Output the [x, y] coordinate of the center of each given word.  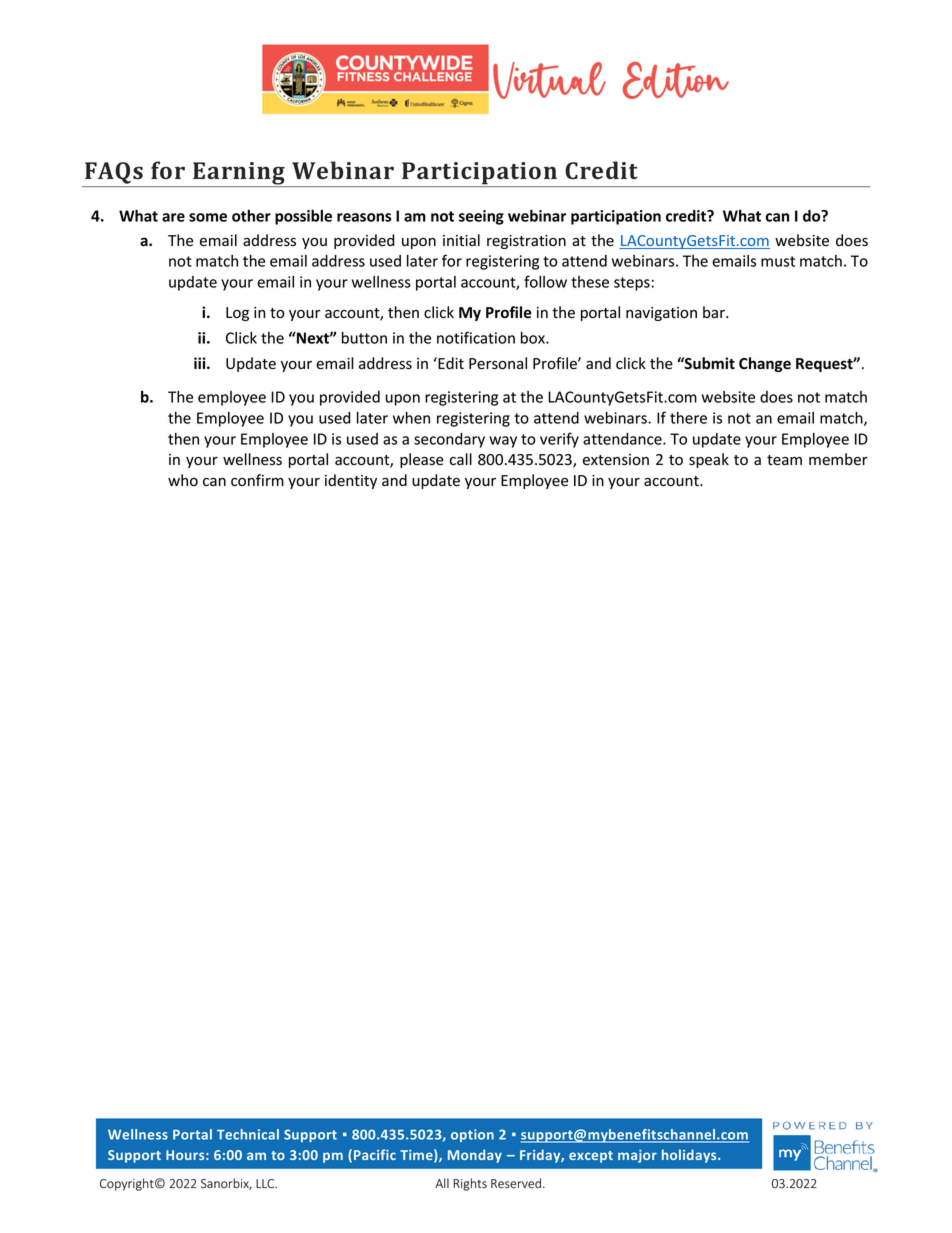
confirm [257, 480]
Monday [475, 1156]
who [183, 480]
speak [709, 460]
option [472, 1135]
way [503, 442]
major [637, 1156]
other [251, 215]
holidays [690, 1156]
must [778, 261]
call [461, 459]
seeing [481, 217]
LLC [266, 1183]
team [784, 460]
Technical [248, 1134]
